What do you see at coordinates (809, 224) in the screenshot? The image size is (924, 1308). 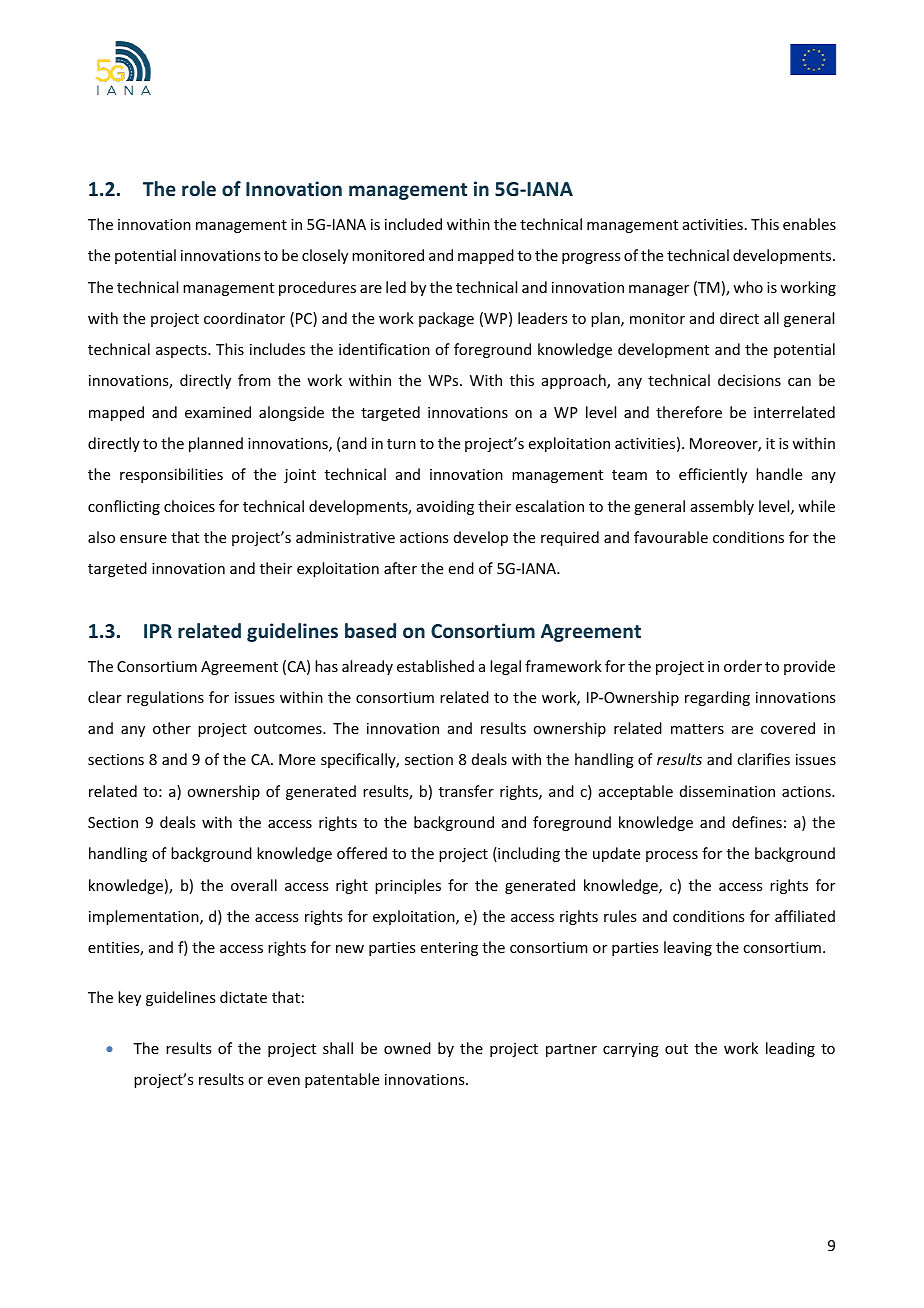 I see `enables` at bounding box center [809, 224].
